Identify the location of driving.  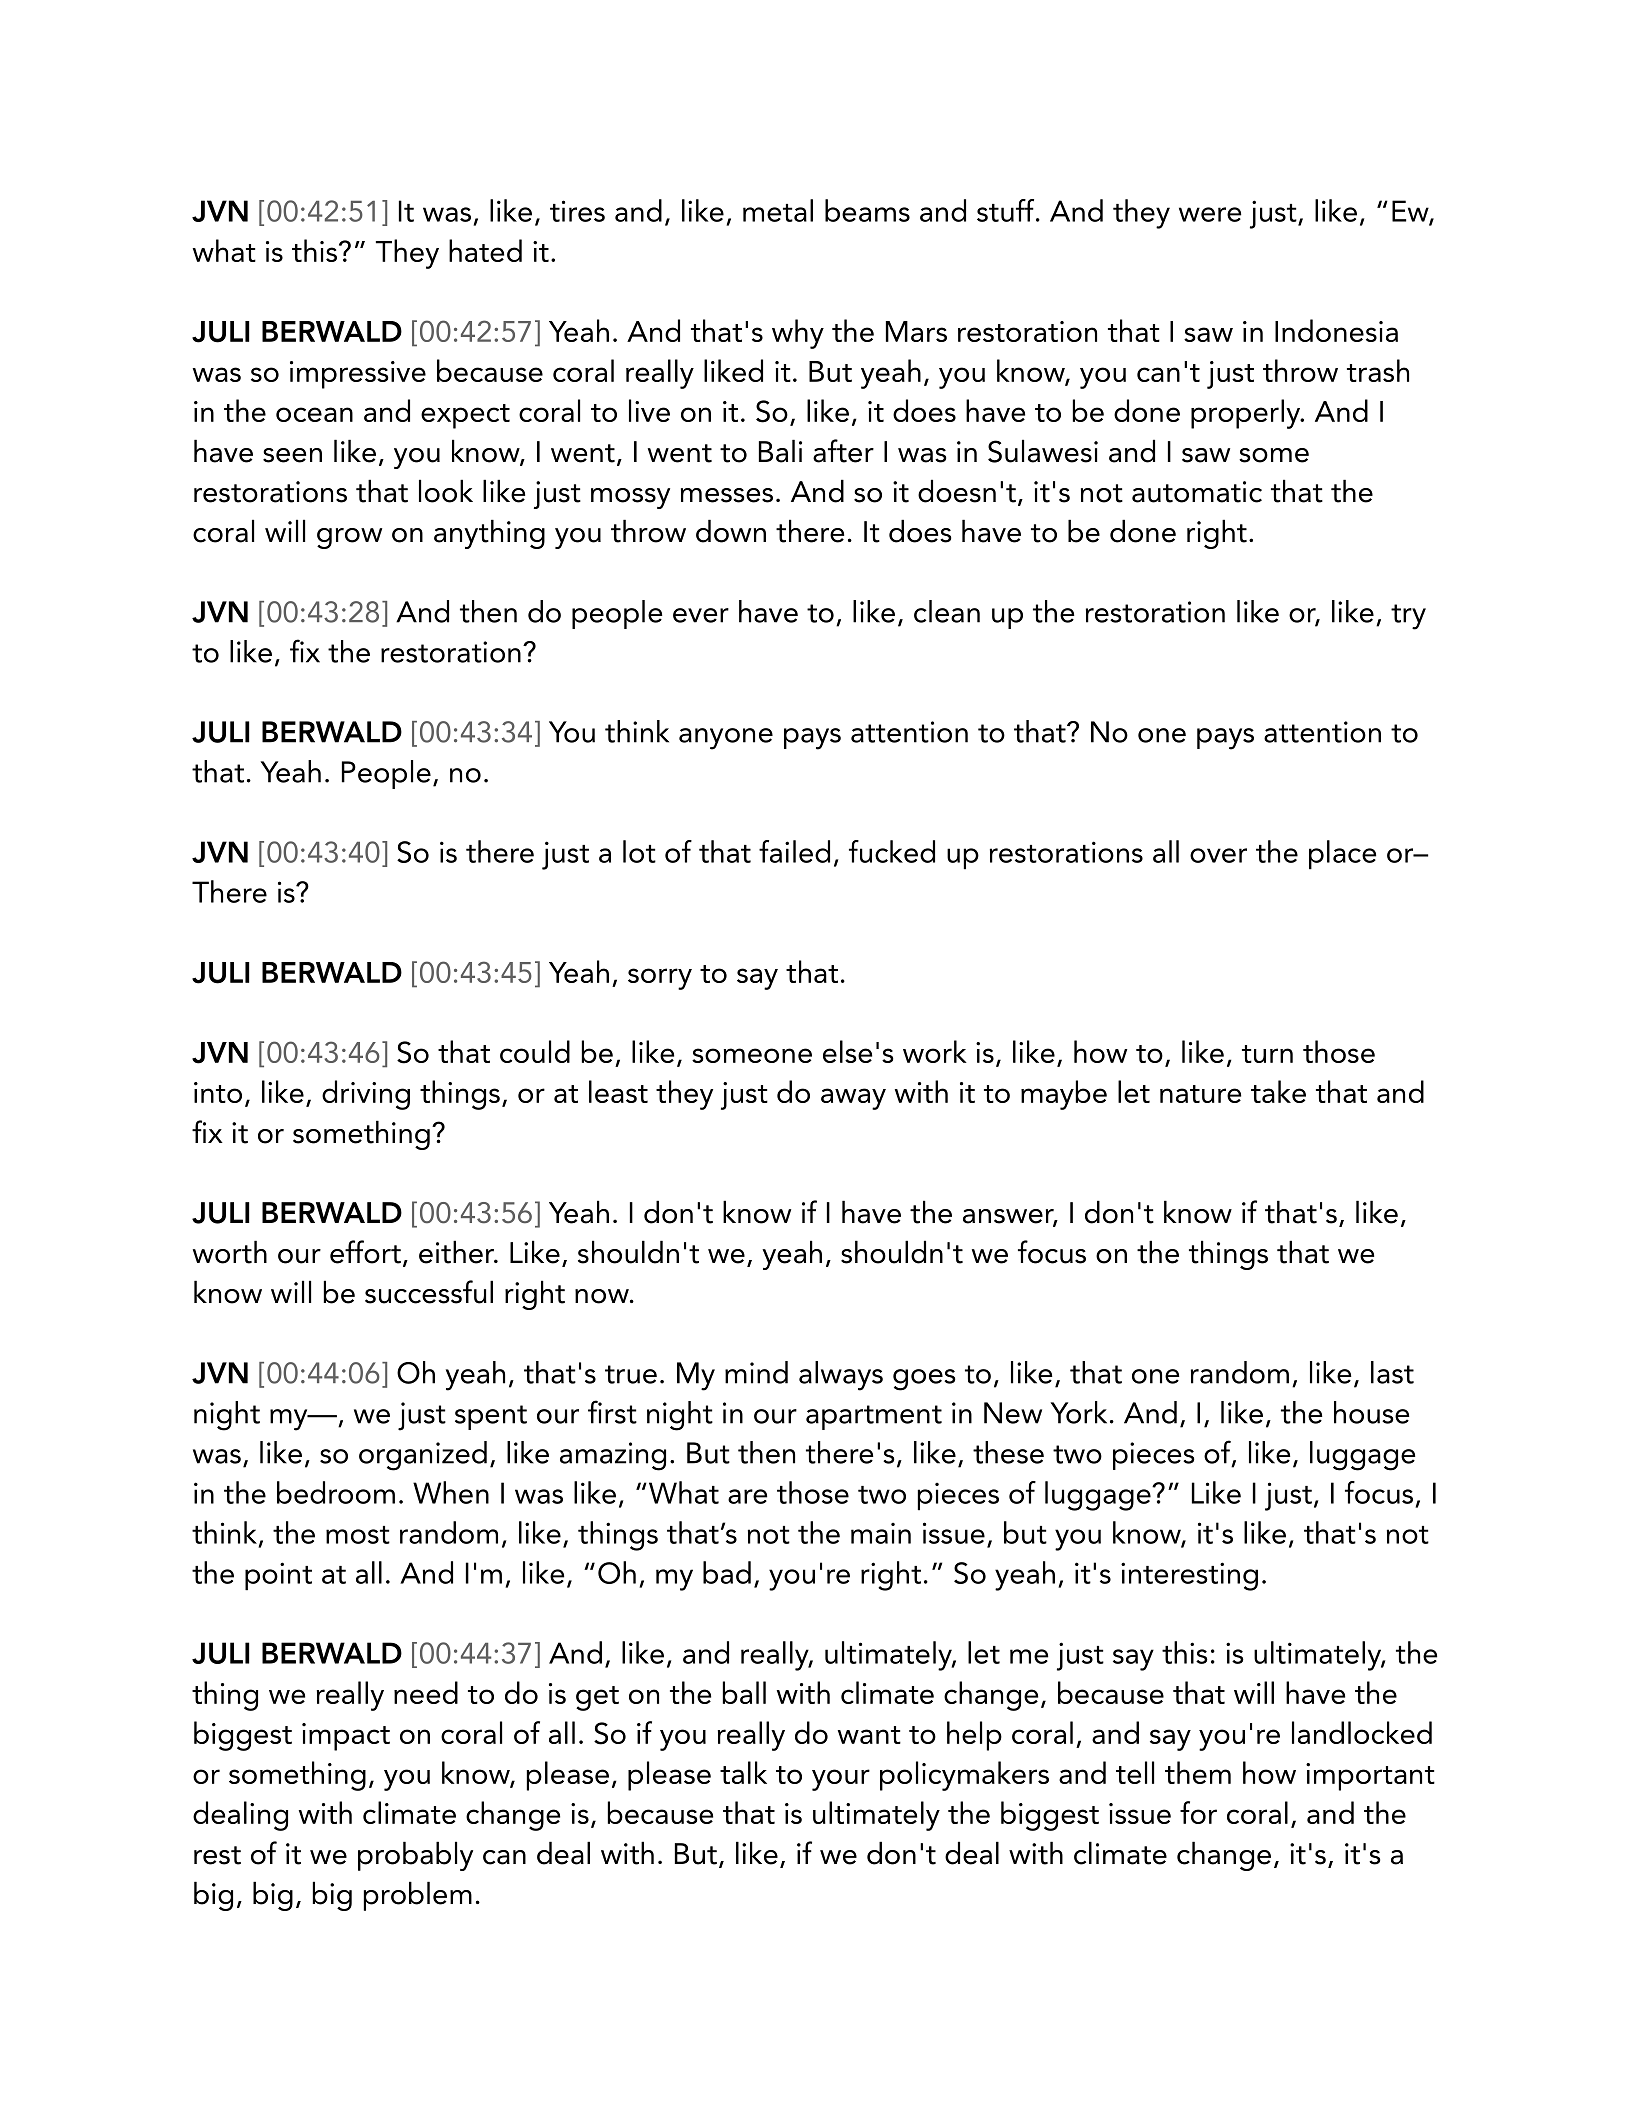
(366, 1095).
